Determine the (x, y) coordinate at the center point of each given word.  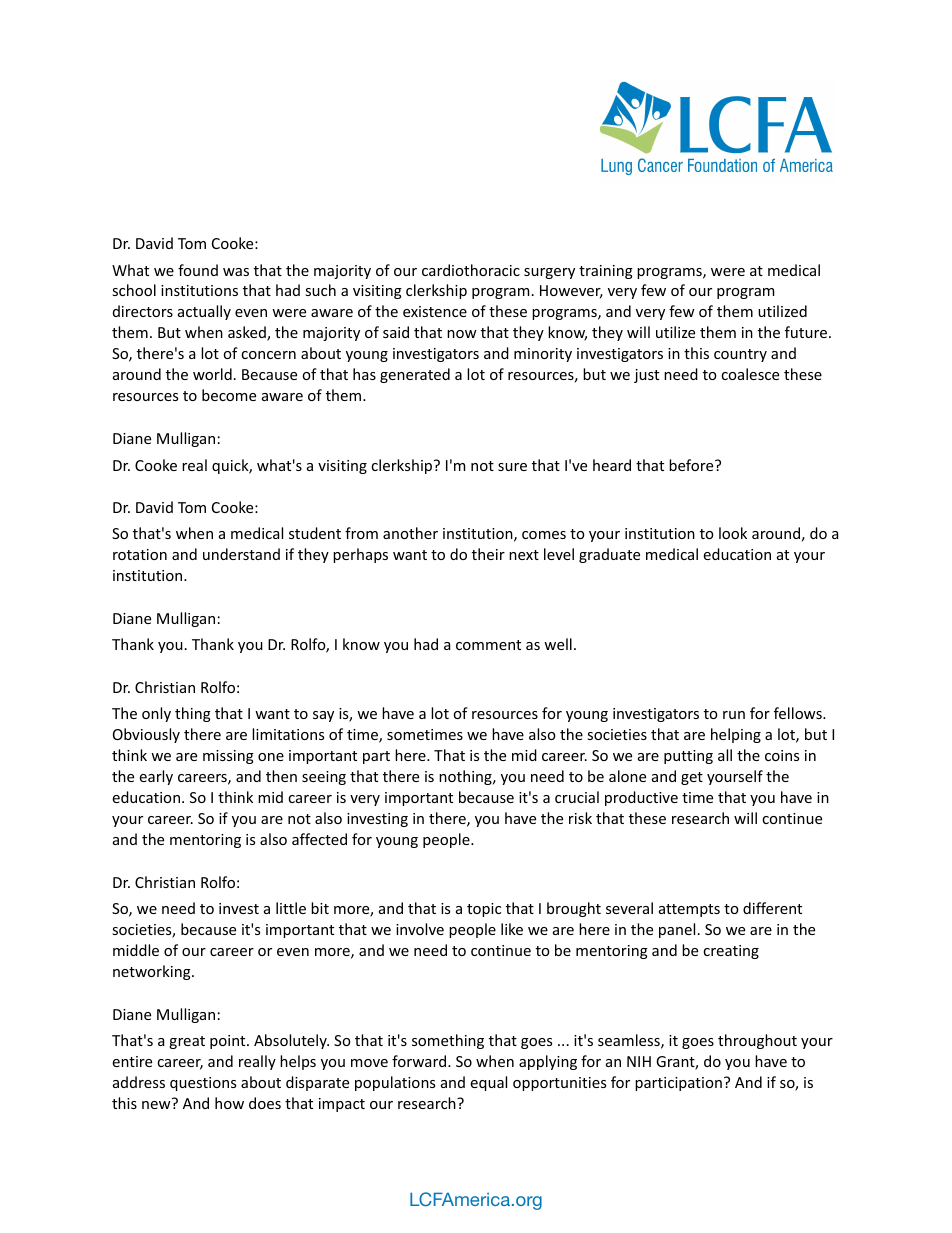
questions (203, 1084)
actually (204, 312)
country (740, 355)
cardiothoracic (471, 270)
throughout (757, 1041)
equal (488, 1083)
